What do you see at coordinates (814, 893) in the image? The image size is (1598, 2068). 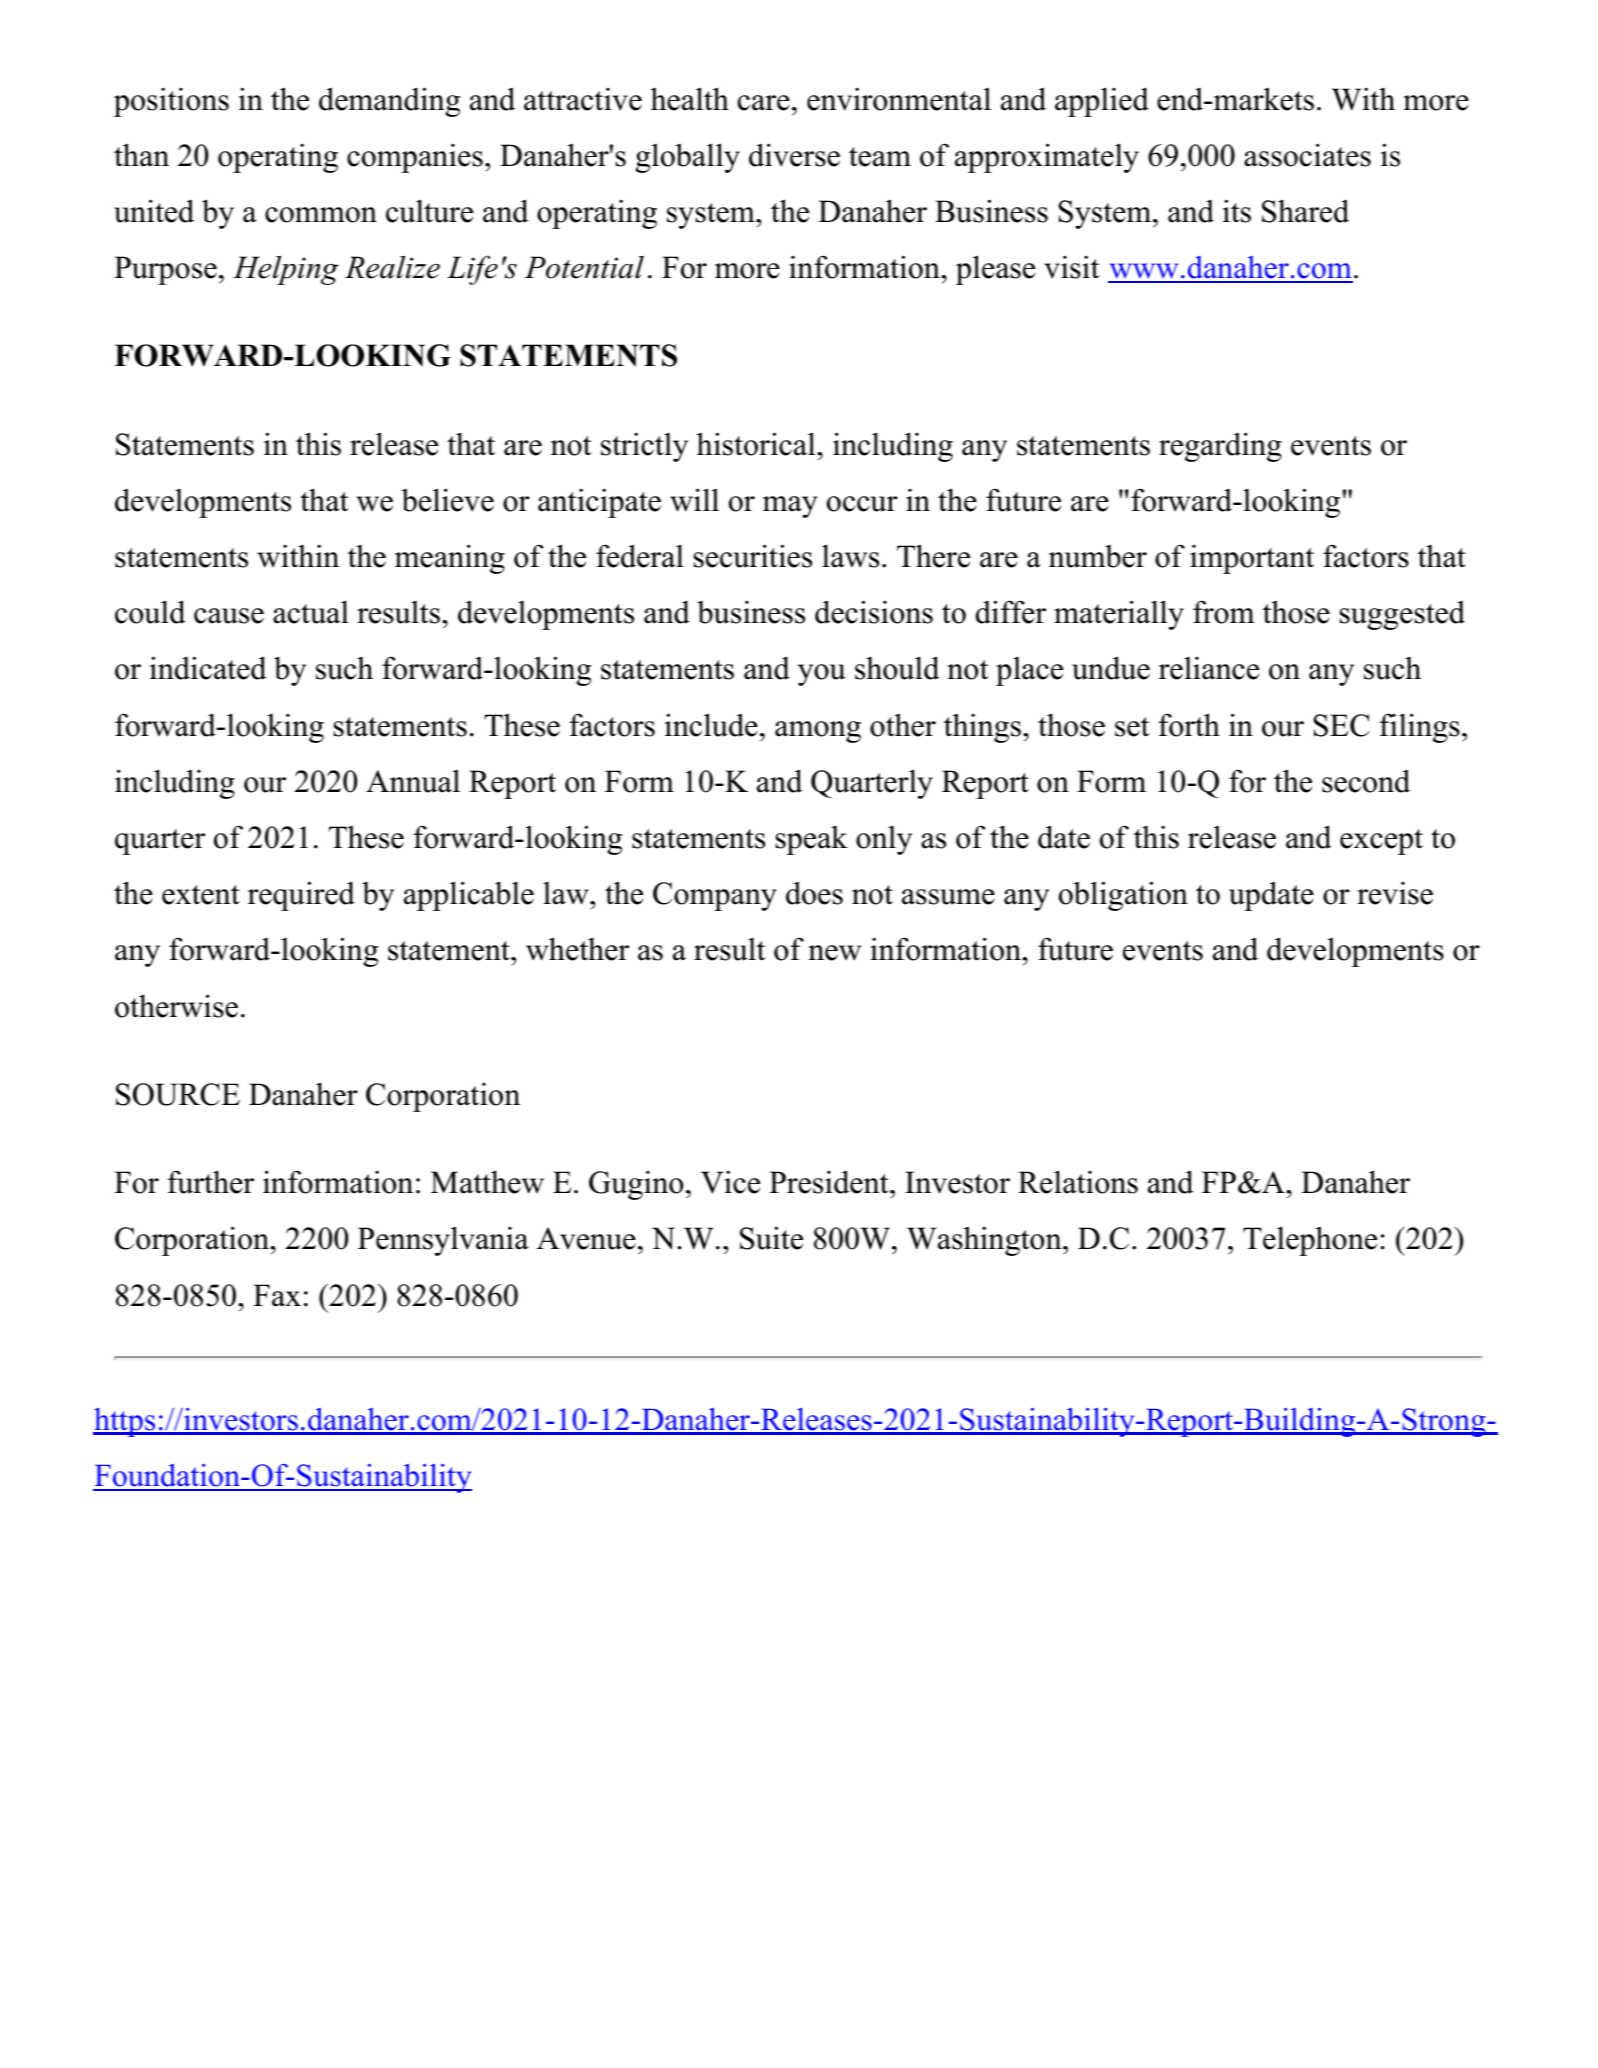 I see `does` at bounding box center [814, 893].
